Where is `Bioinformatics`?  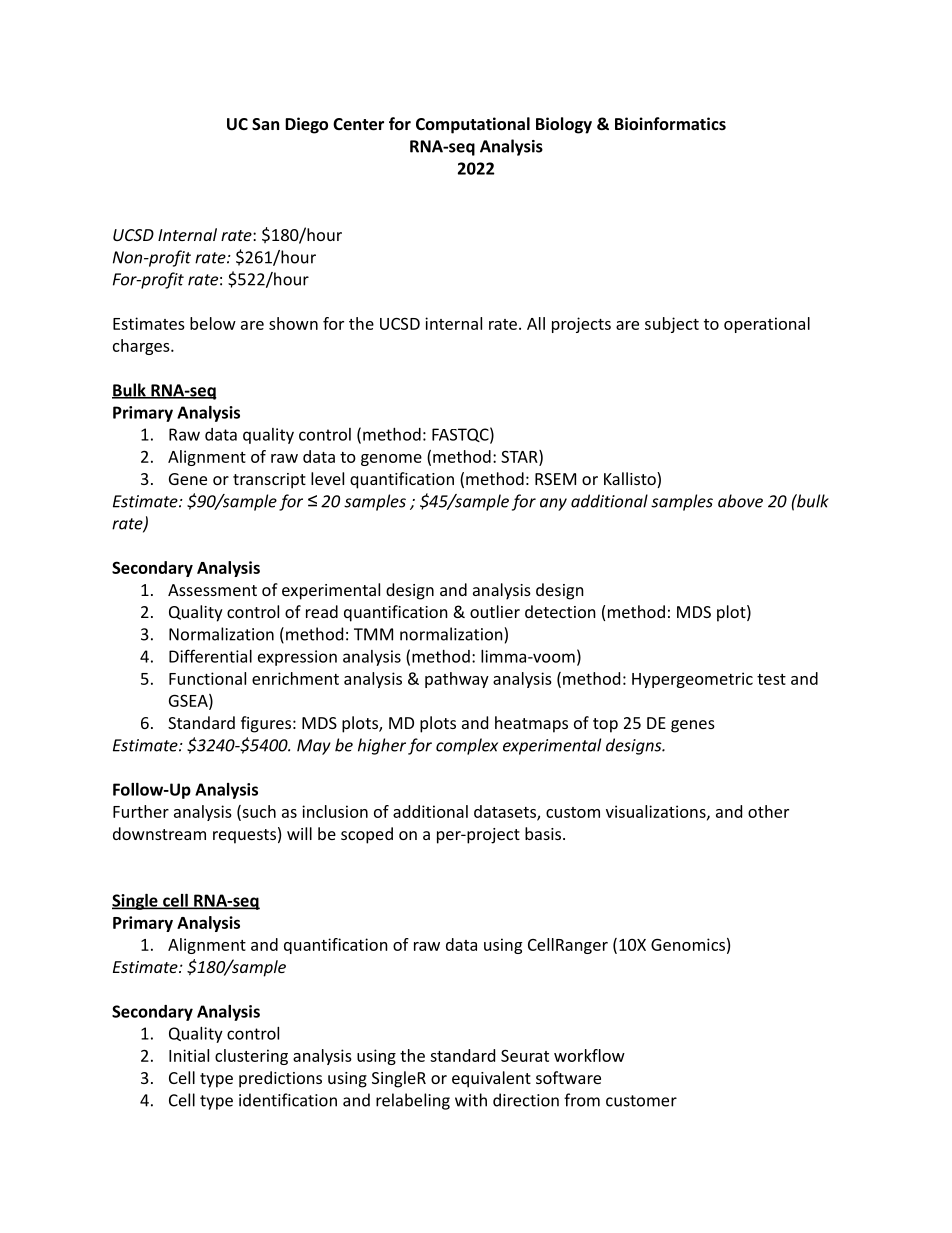 Bioinformatics is located at coordinates (670, 123).
